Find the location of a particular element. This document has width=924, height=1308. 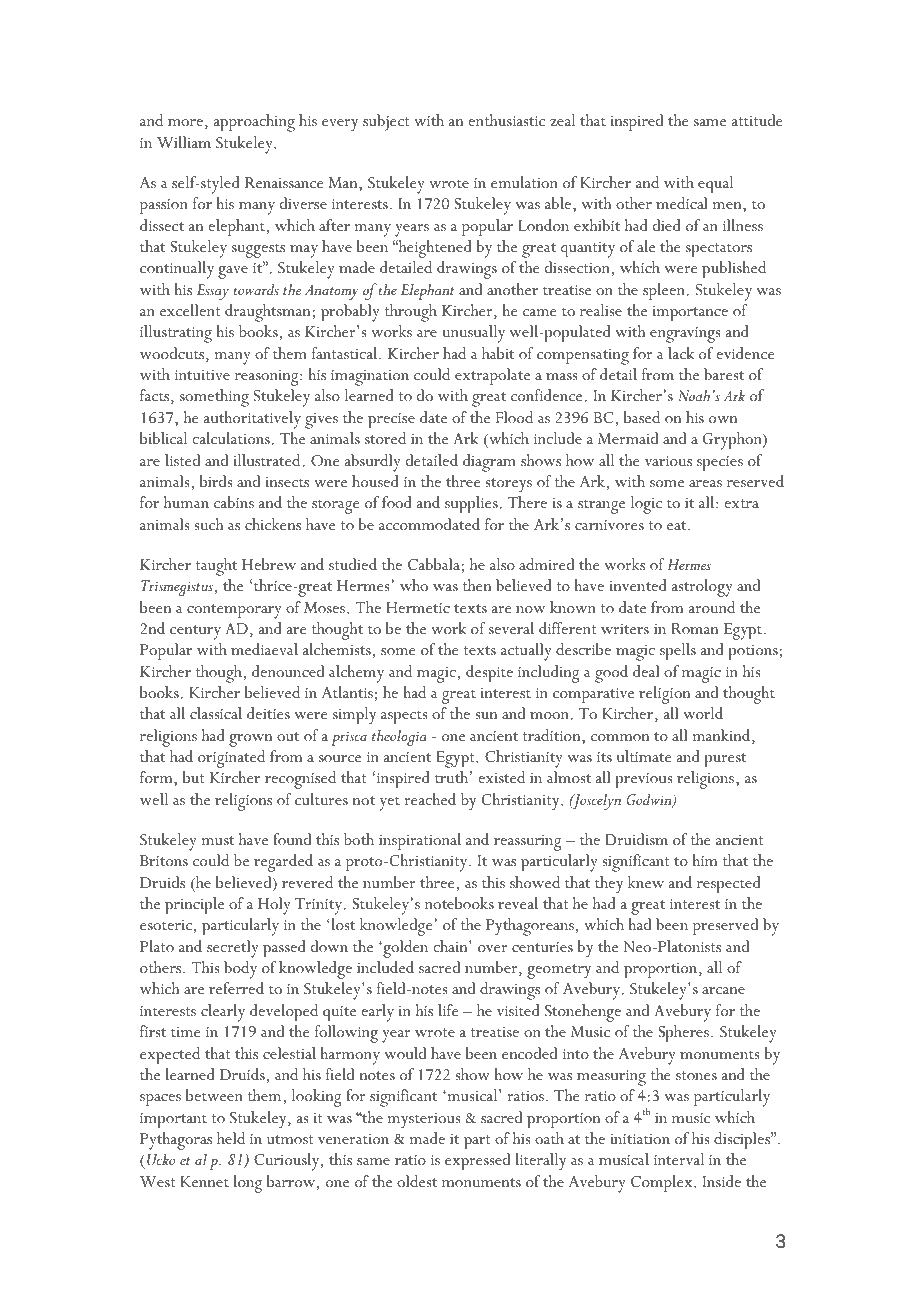

William is located at coordinates (184, 142).
